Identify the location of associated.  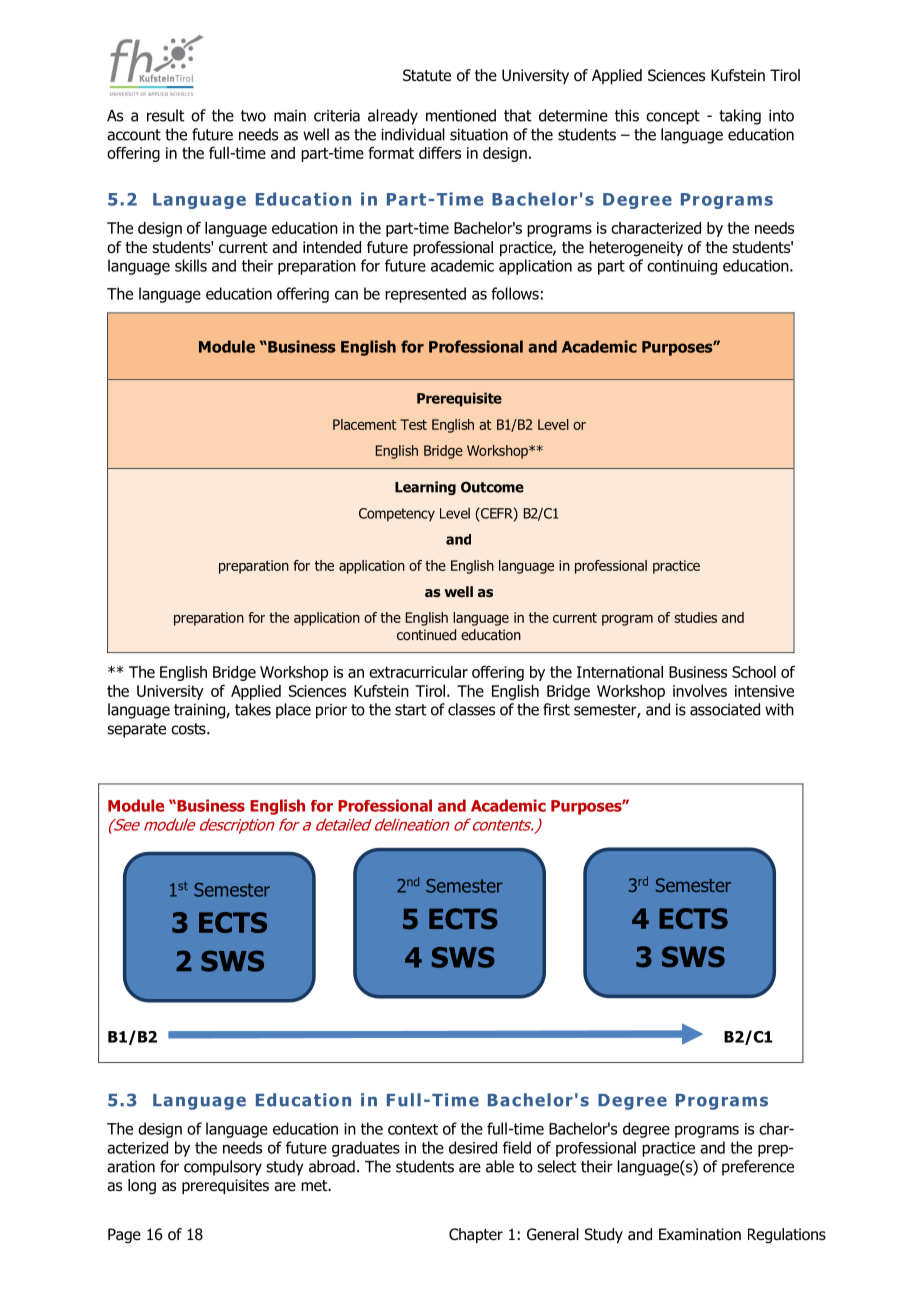
(725, 709).
